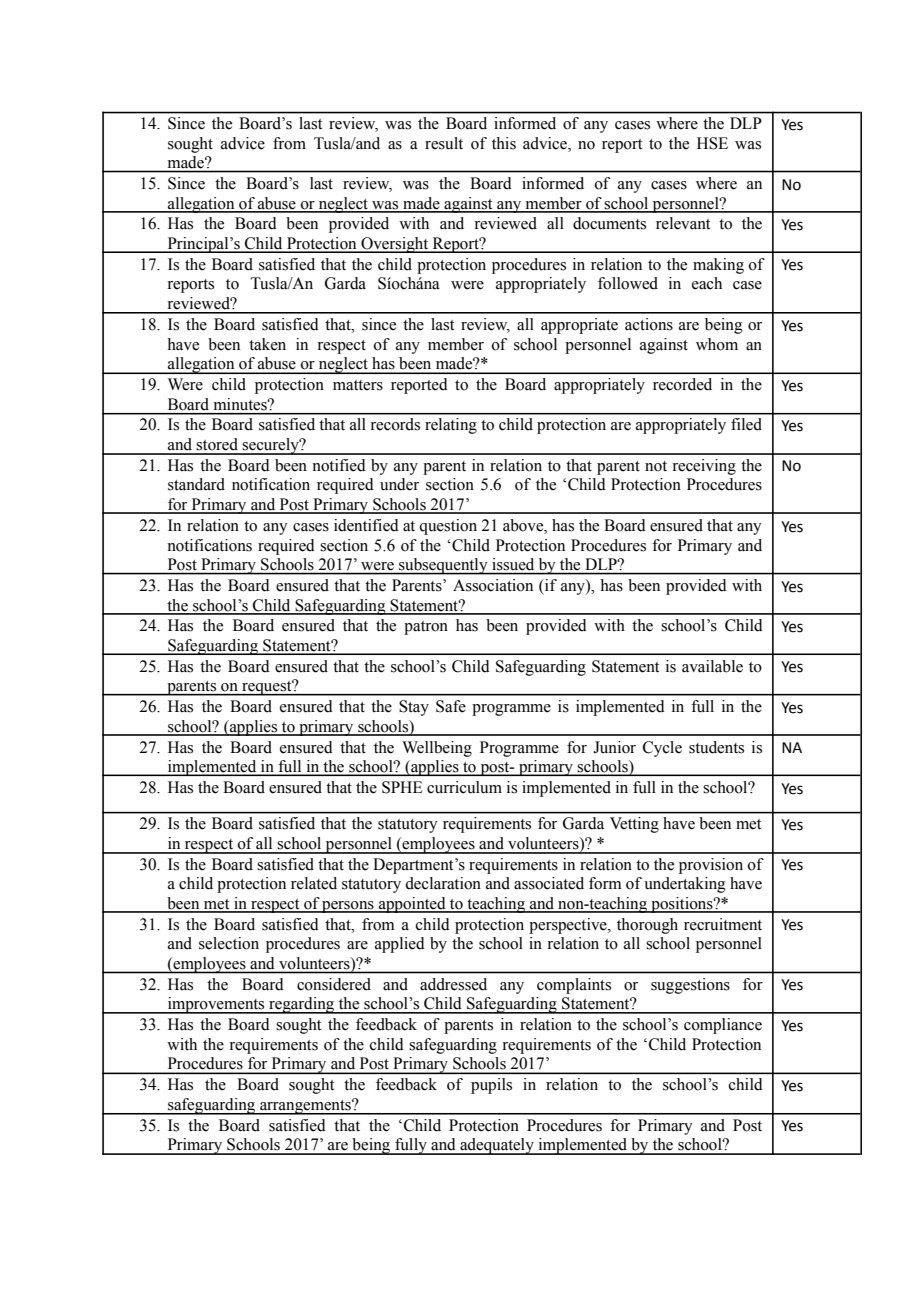 Image resolution: width=924 pixels, height=1307 pixels. I want to click on regarding, so click(302, 1005).
